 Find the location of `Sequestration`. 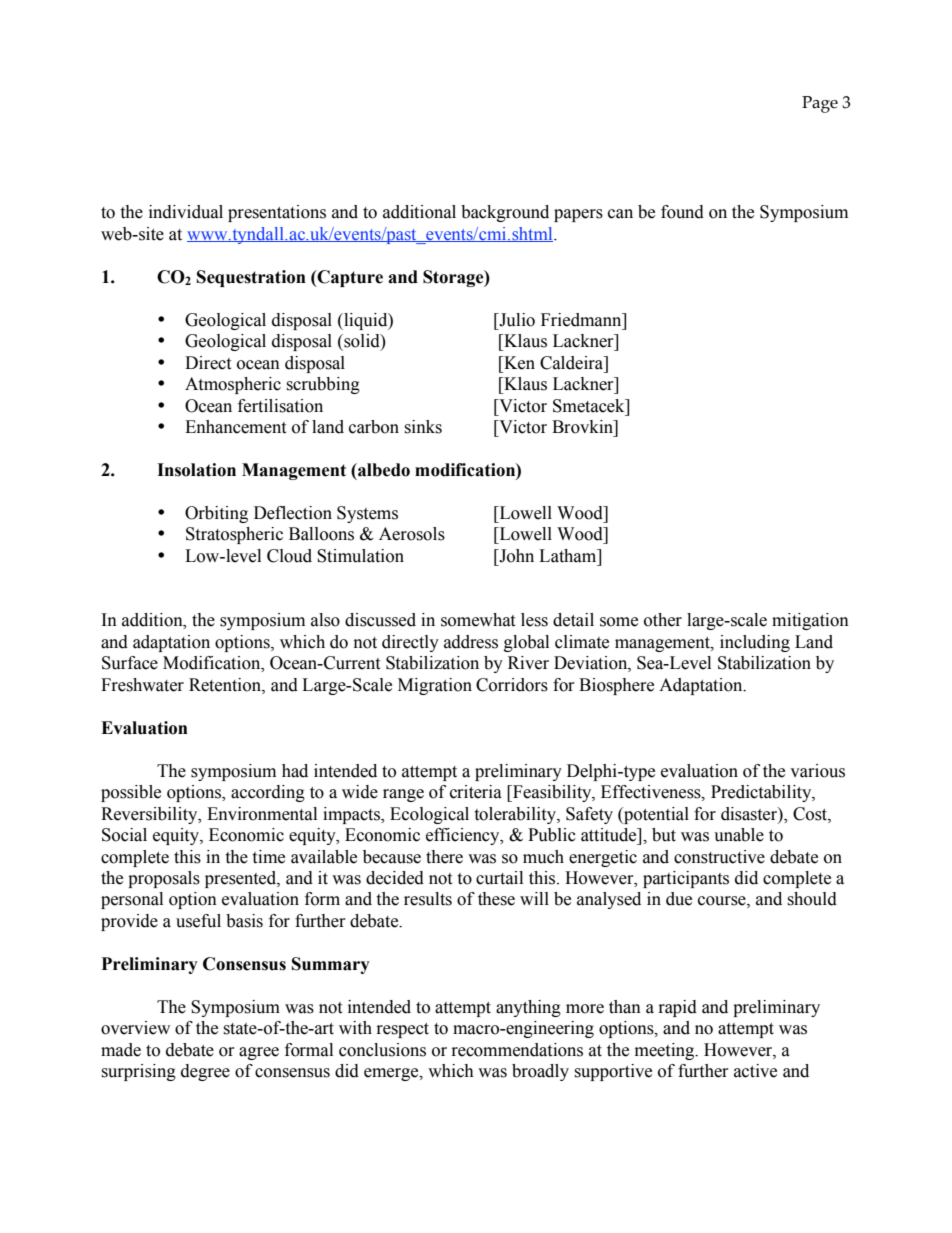

Sequestration is located at coordinates (251, 278).
